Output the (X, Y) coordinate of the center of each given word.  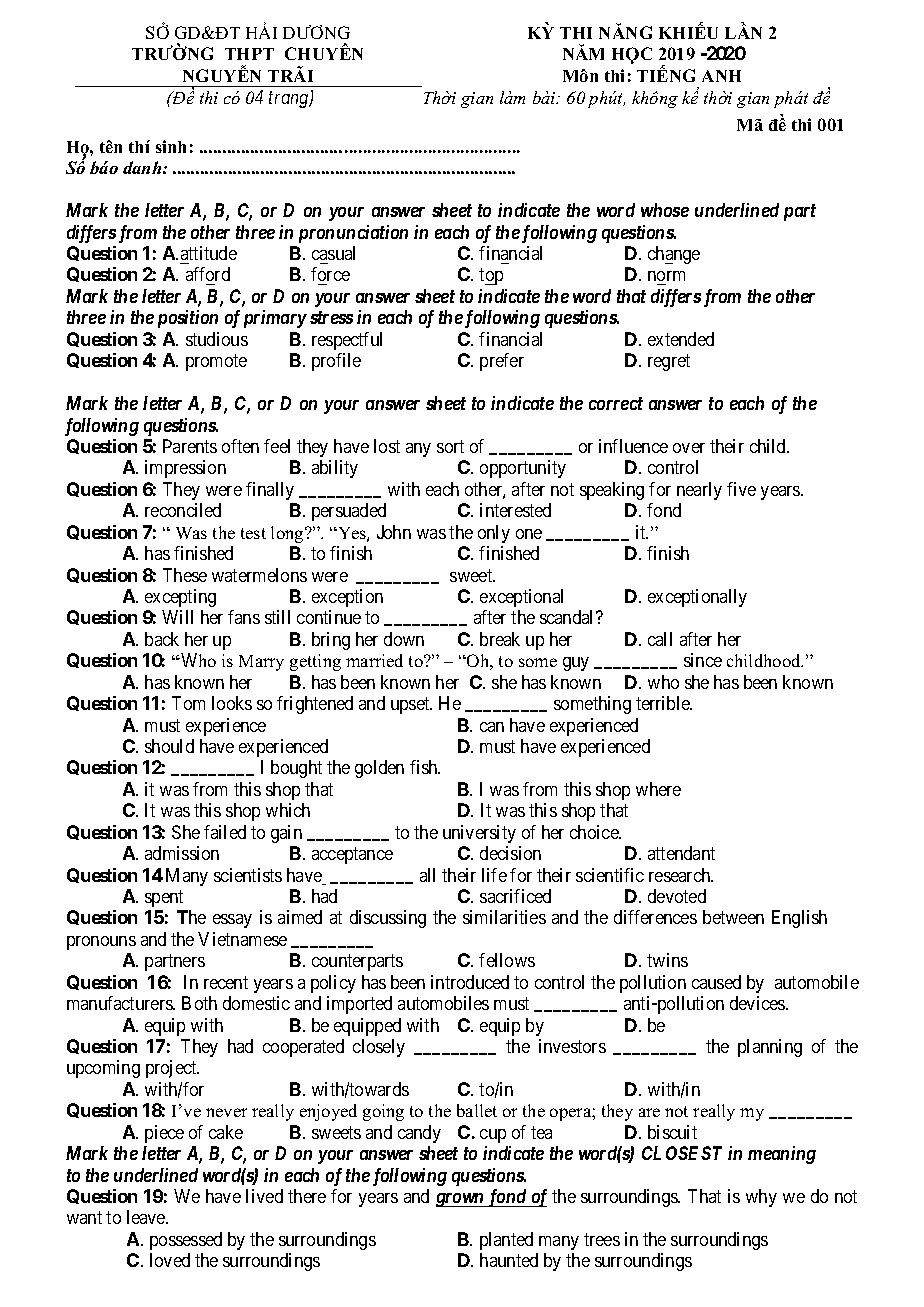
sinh (171, 146)
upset (411, 705)
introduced (470, 982)
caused (716, 982)
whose (665, 210)
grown (461, 1200)
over (689, 448)
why (761, 1198)
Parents (190, 446)
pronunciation (353, 234)
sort (450, 446)
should (169, 746)
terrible (664, 703)
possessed (186, 1241)
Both (199, 1003)
